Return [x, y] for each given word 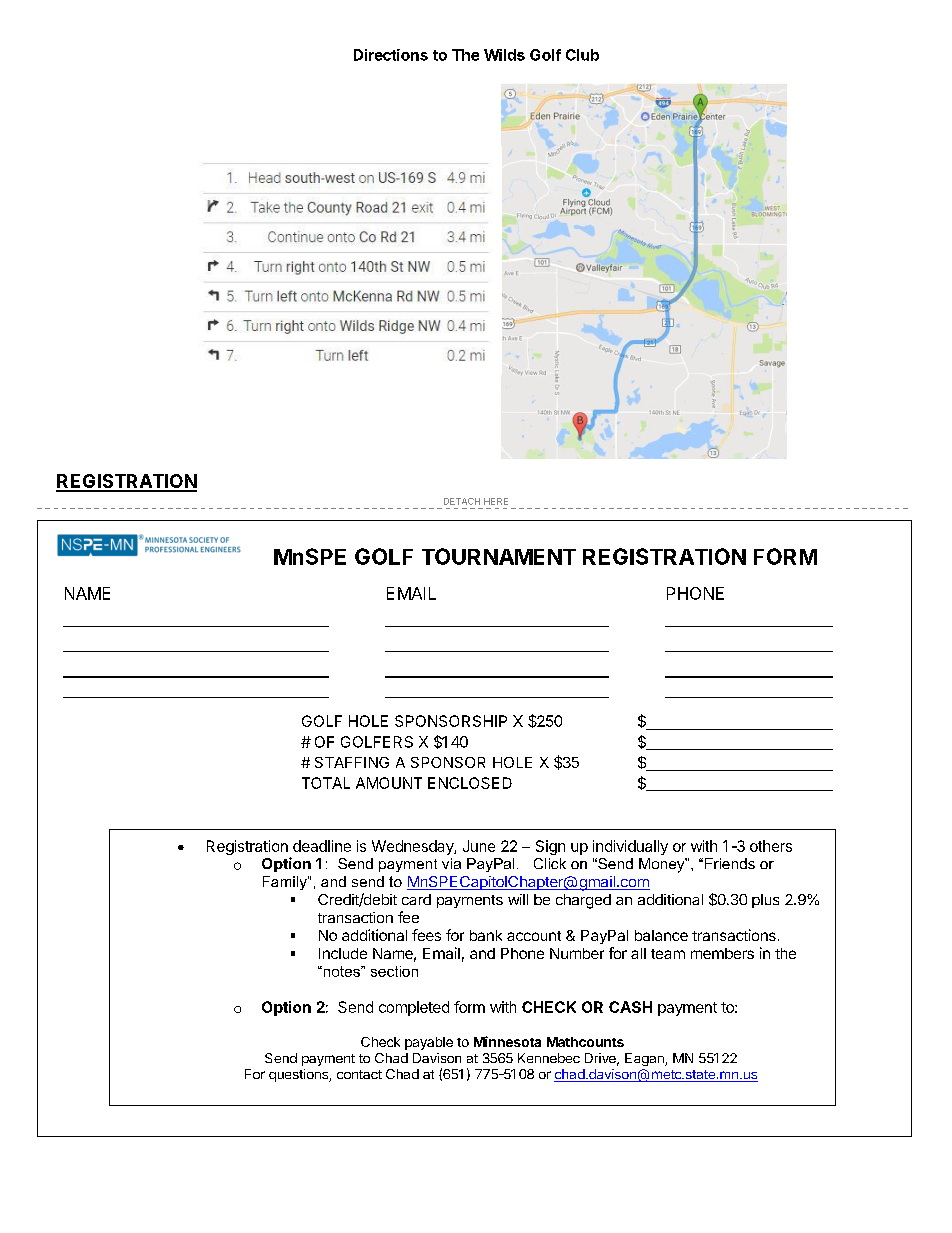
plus [765, 901]
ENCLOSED [470, 783]
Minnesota [507, 1041]
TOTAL [326, 783]
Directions [391, 55]
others [771, 846]
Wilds [504, 55]
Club [582, 55]
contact [359, 1074]
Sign [550, 847]
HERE [496, 501]
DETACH [462, 501]
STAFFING [352, 762]
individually [630, 847]
